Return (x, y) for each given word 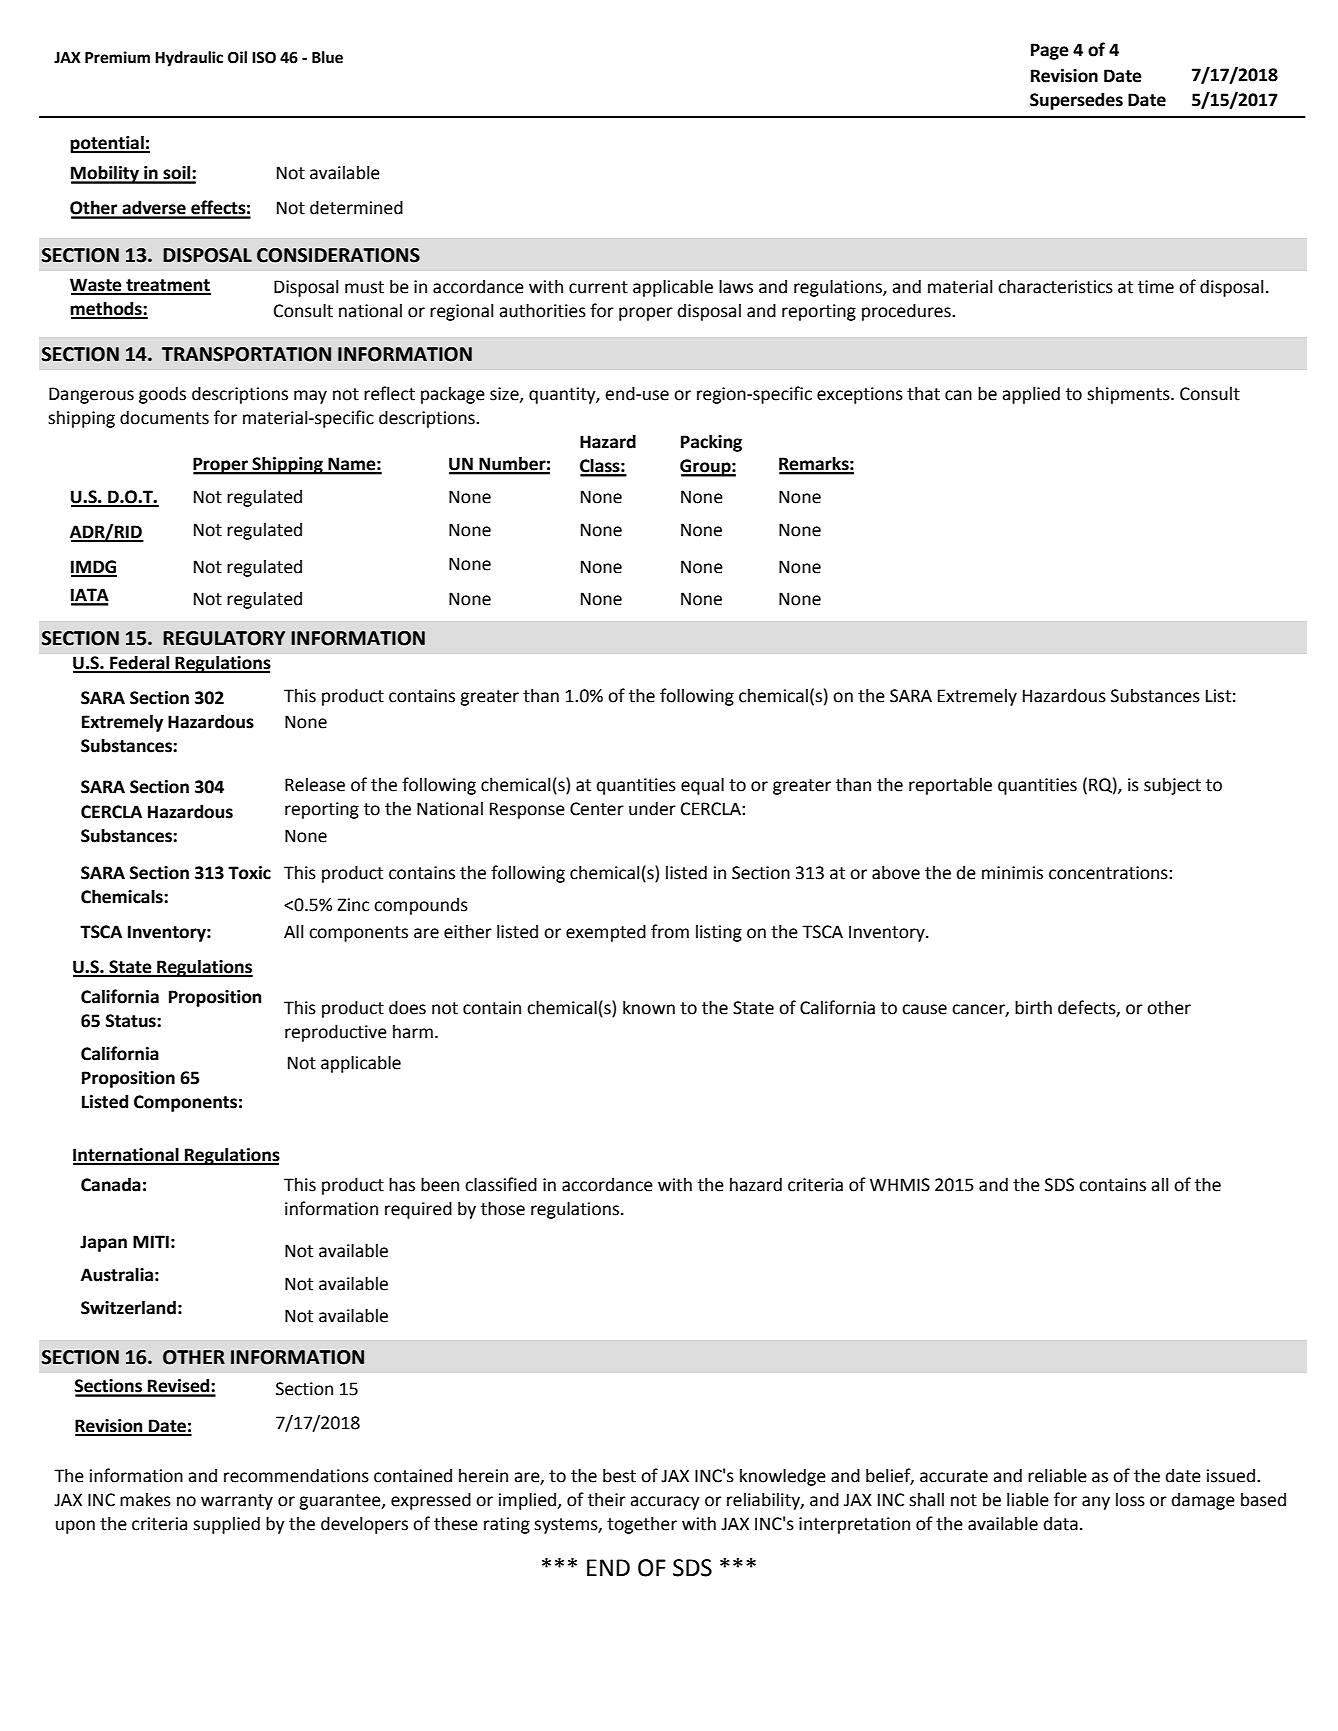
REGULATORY (224, 638)
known (649, 1008)
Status (132, 1021)
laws (736, 286)
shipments (1129, 395)
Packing (711, 443)
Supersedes (1076, 101)
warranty (237, 1502)
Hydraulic (189, 59)
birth (1033, 1007)
